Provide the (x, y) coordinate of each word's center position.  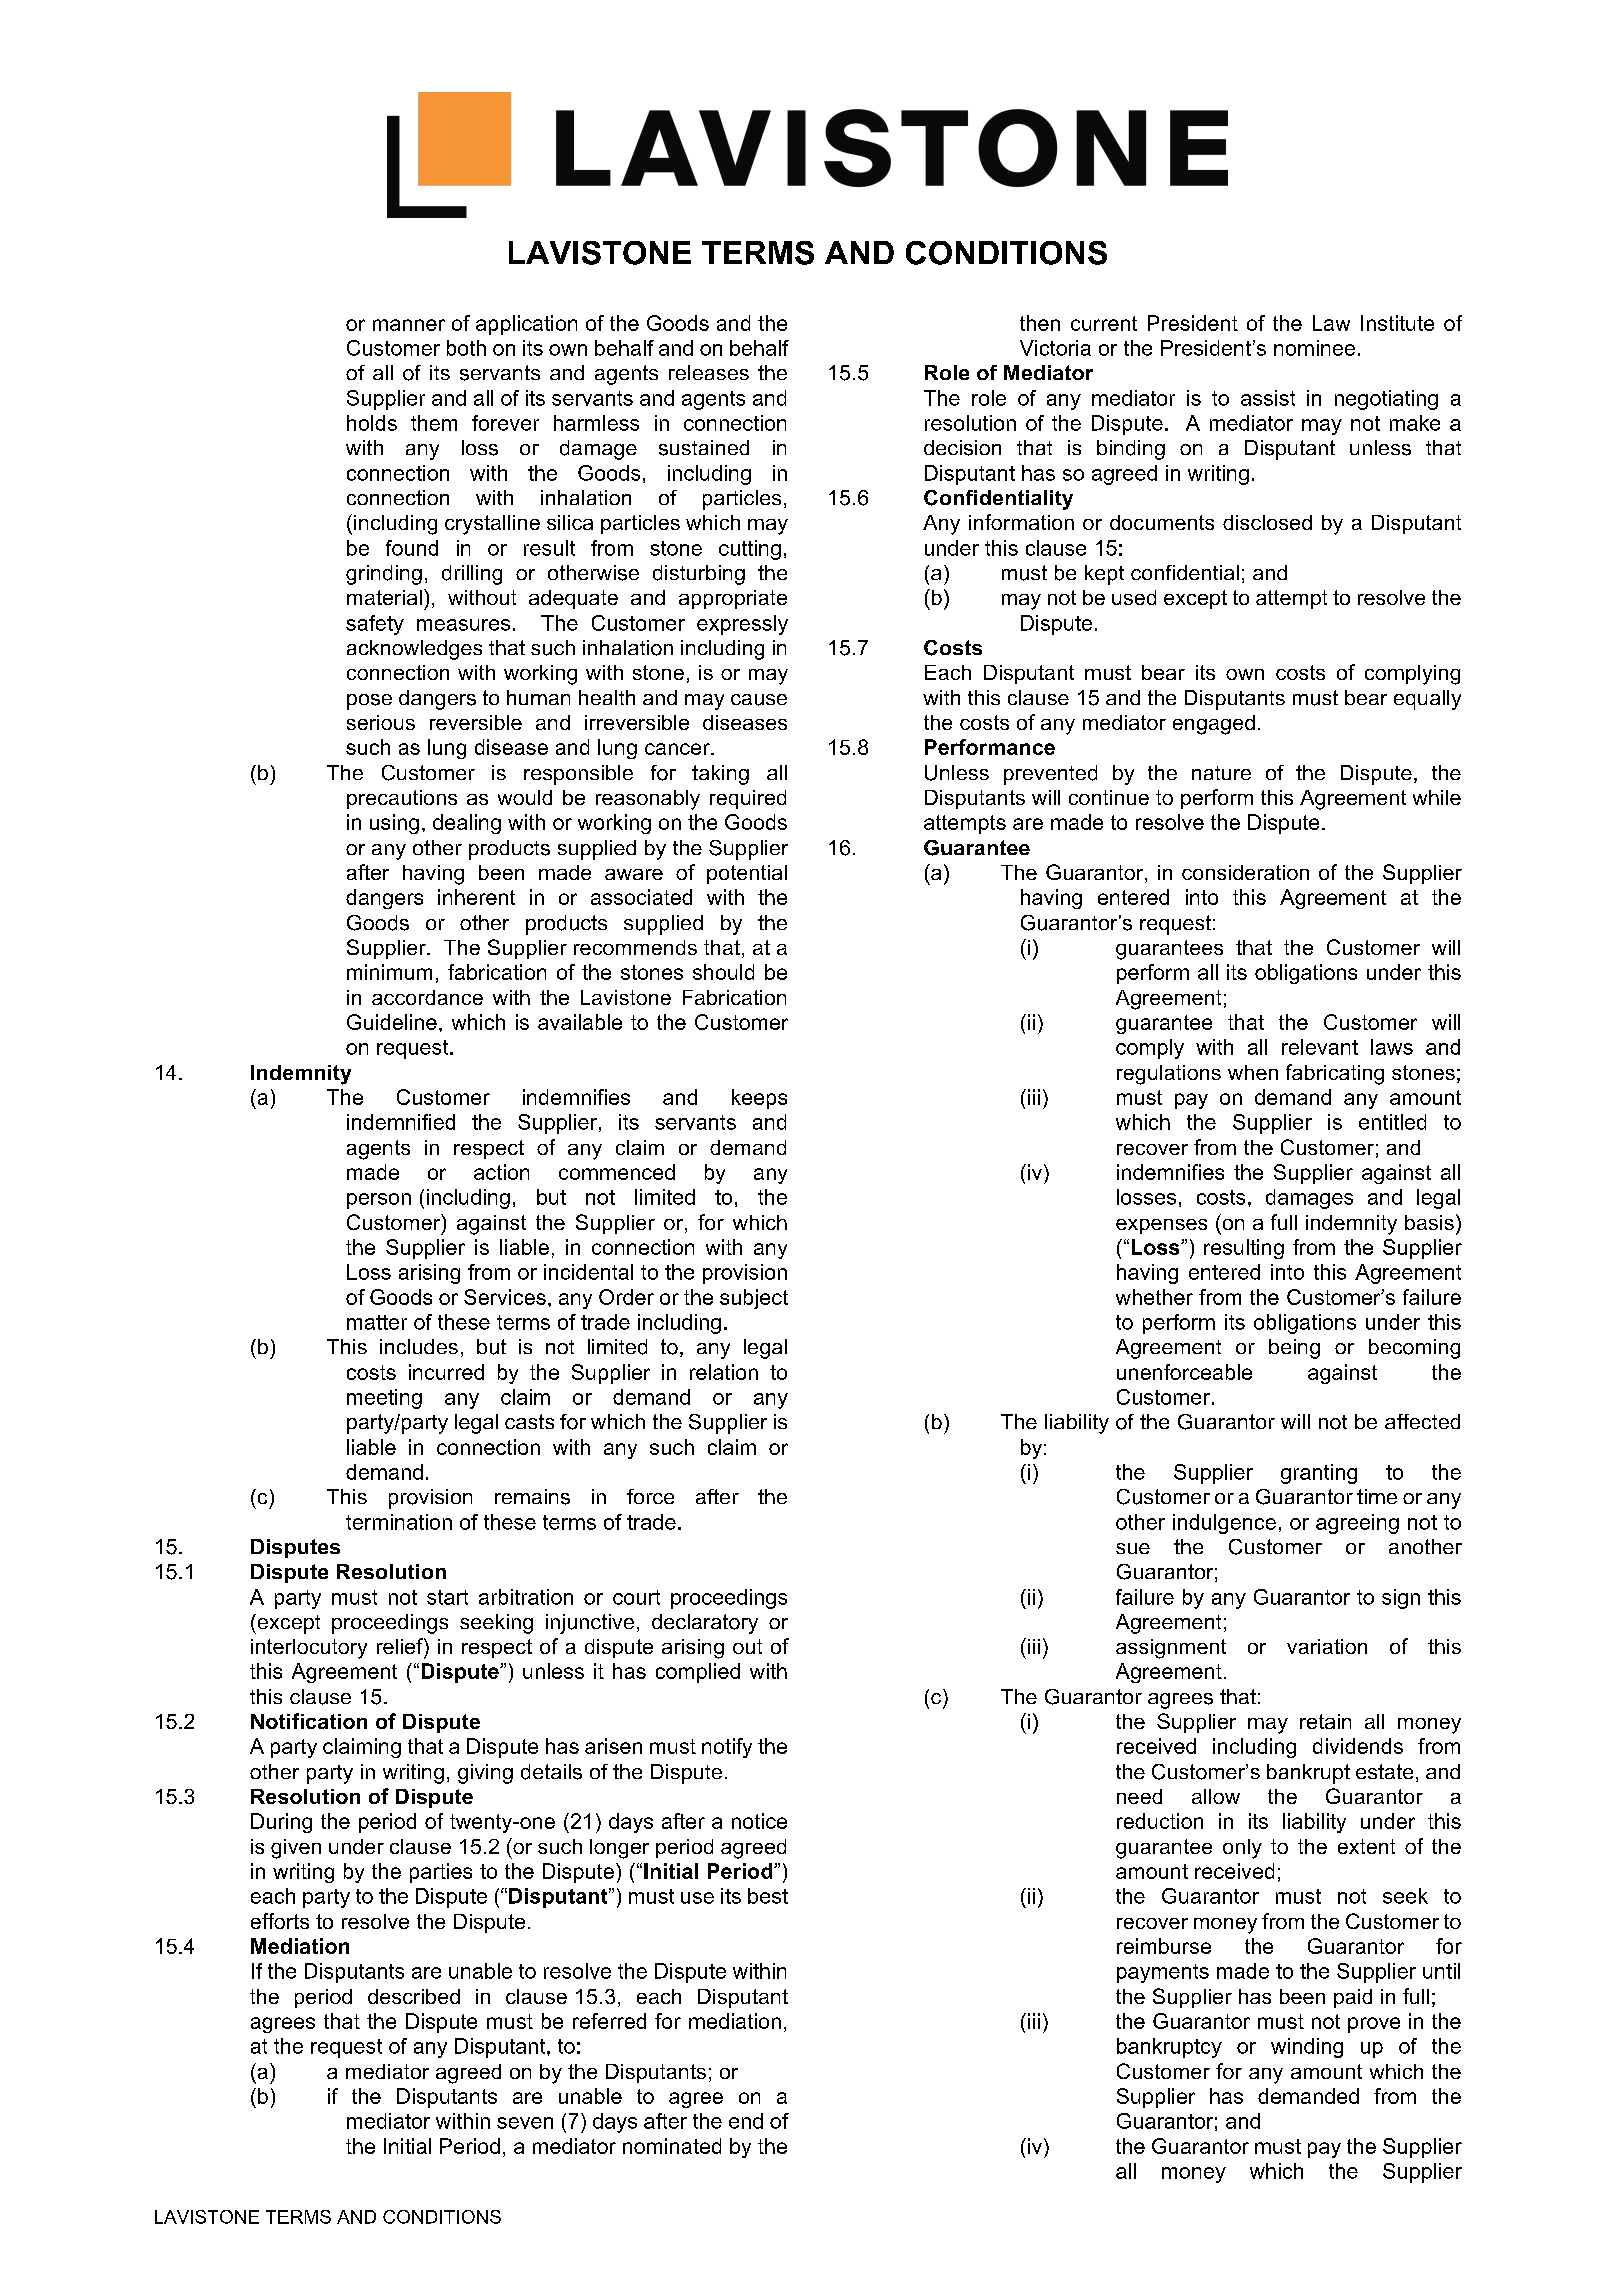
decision (962, 448)
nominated (672, 2146)
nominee (1314, 348)
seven (525, 2123)
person (379, 1201)
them (434, 423)
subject (754, 1299)
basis (1429, 1222)
